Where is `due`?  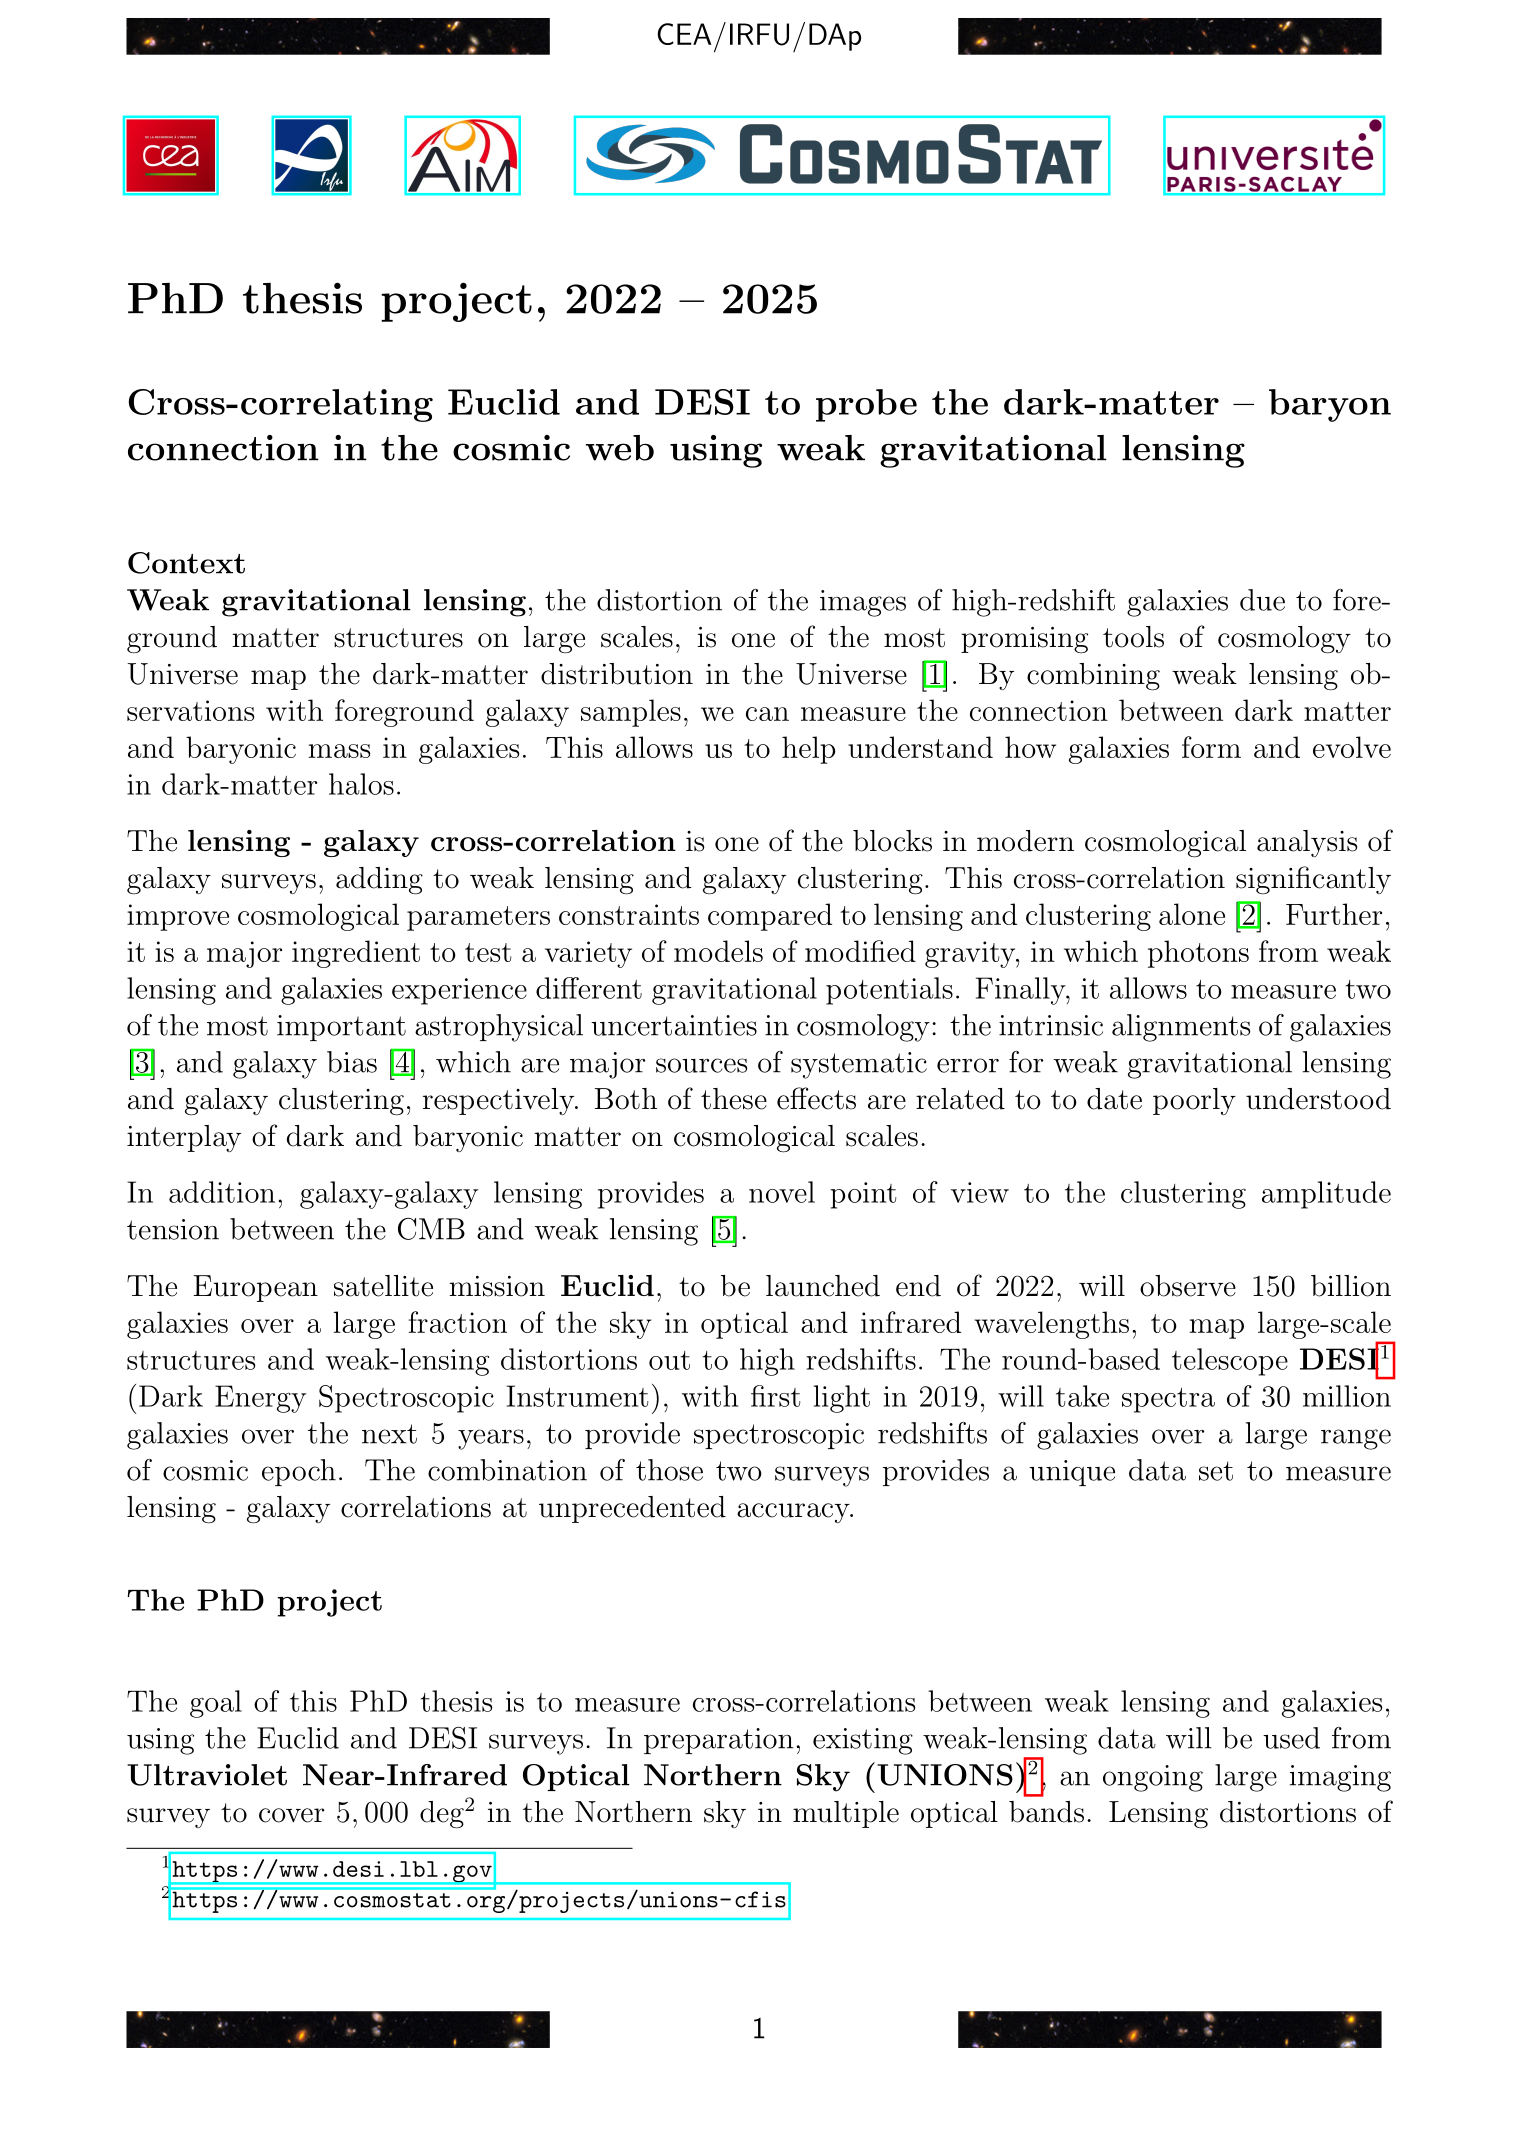
due is located at coordinates (1262, 600).
